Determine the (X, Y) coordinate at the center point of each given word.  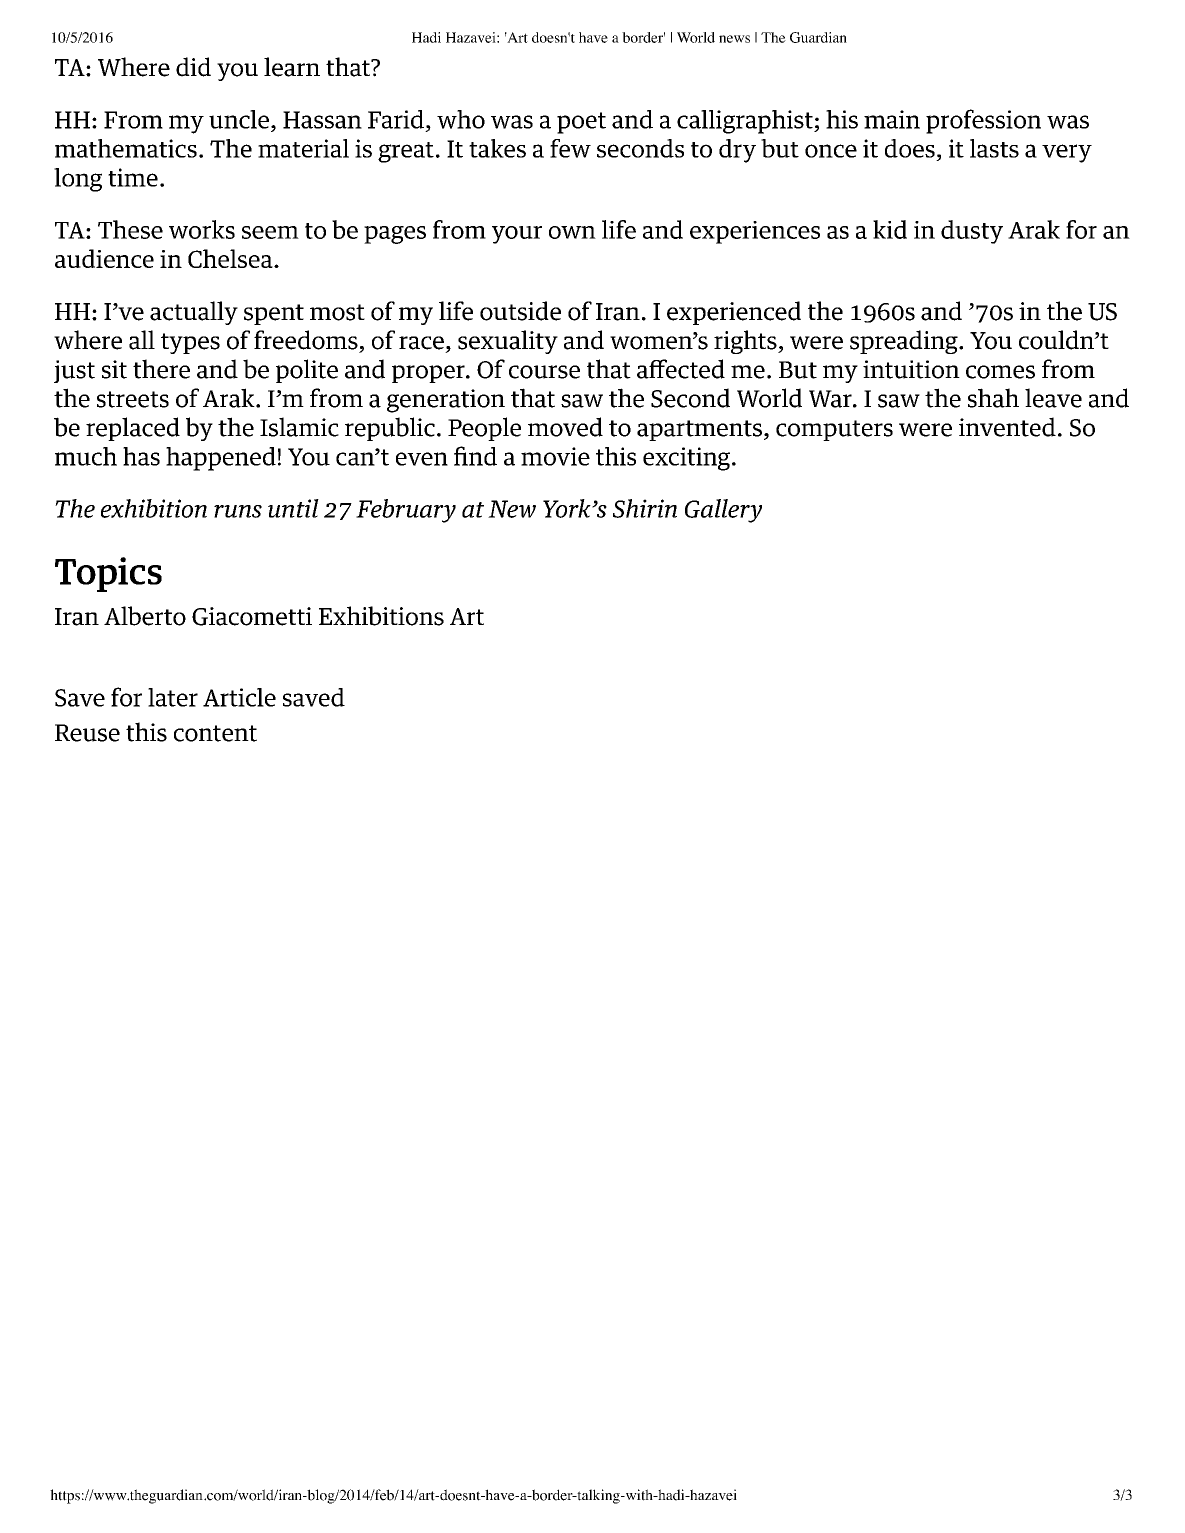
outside (520, 311)
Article (239, 697)
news (734, 39)
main (892, 119)
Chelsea (231, 258)
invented (1007, 427)
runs (238, 511)
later (173, 697)
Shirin (645, 508)
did (193, 67)
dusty (972, 232)
